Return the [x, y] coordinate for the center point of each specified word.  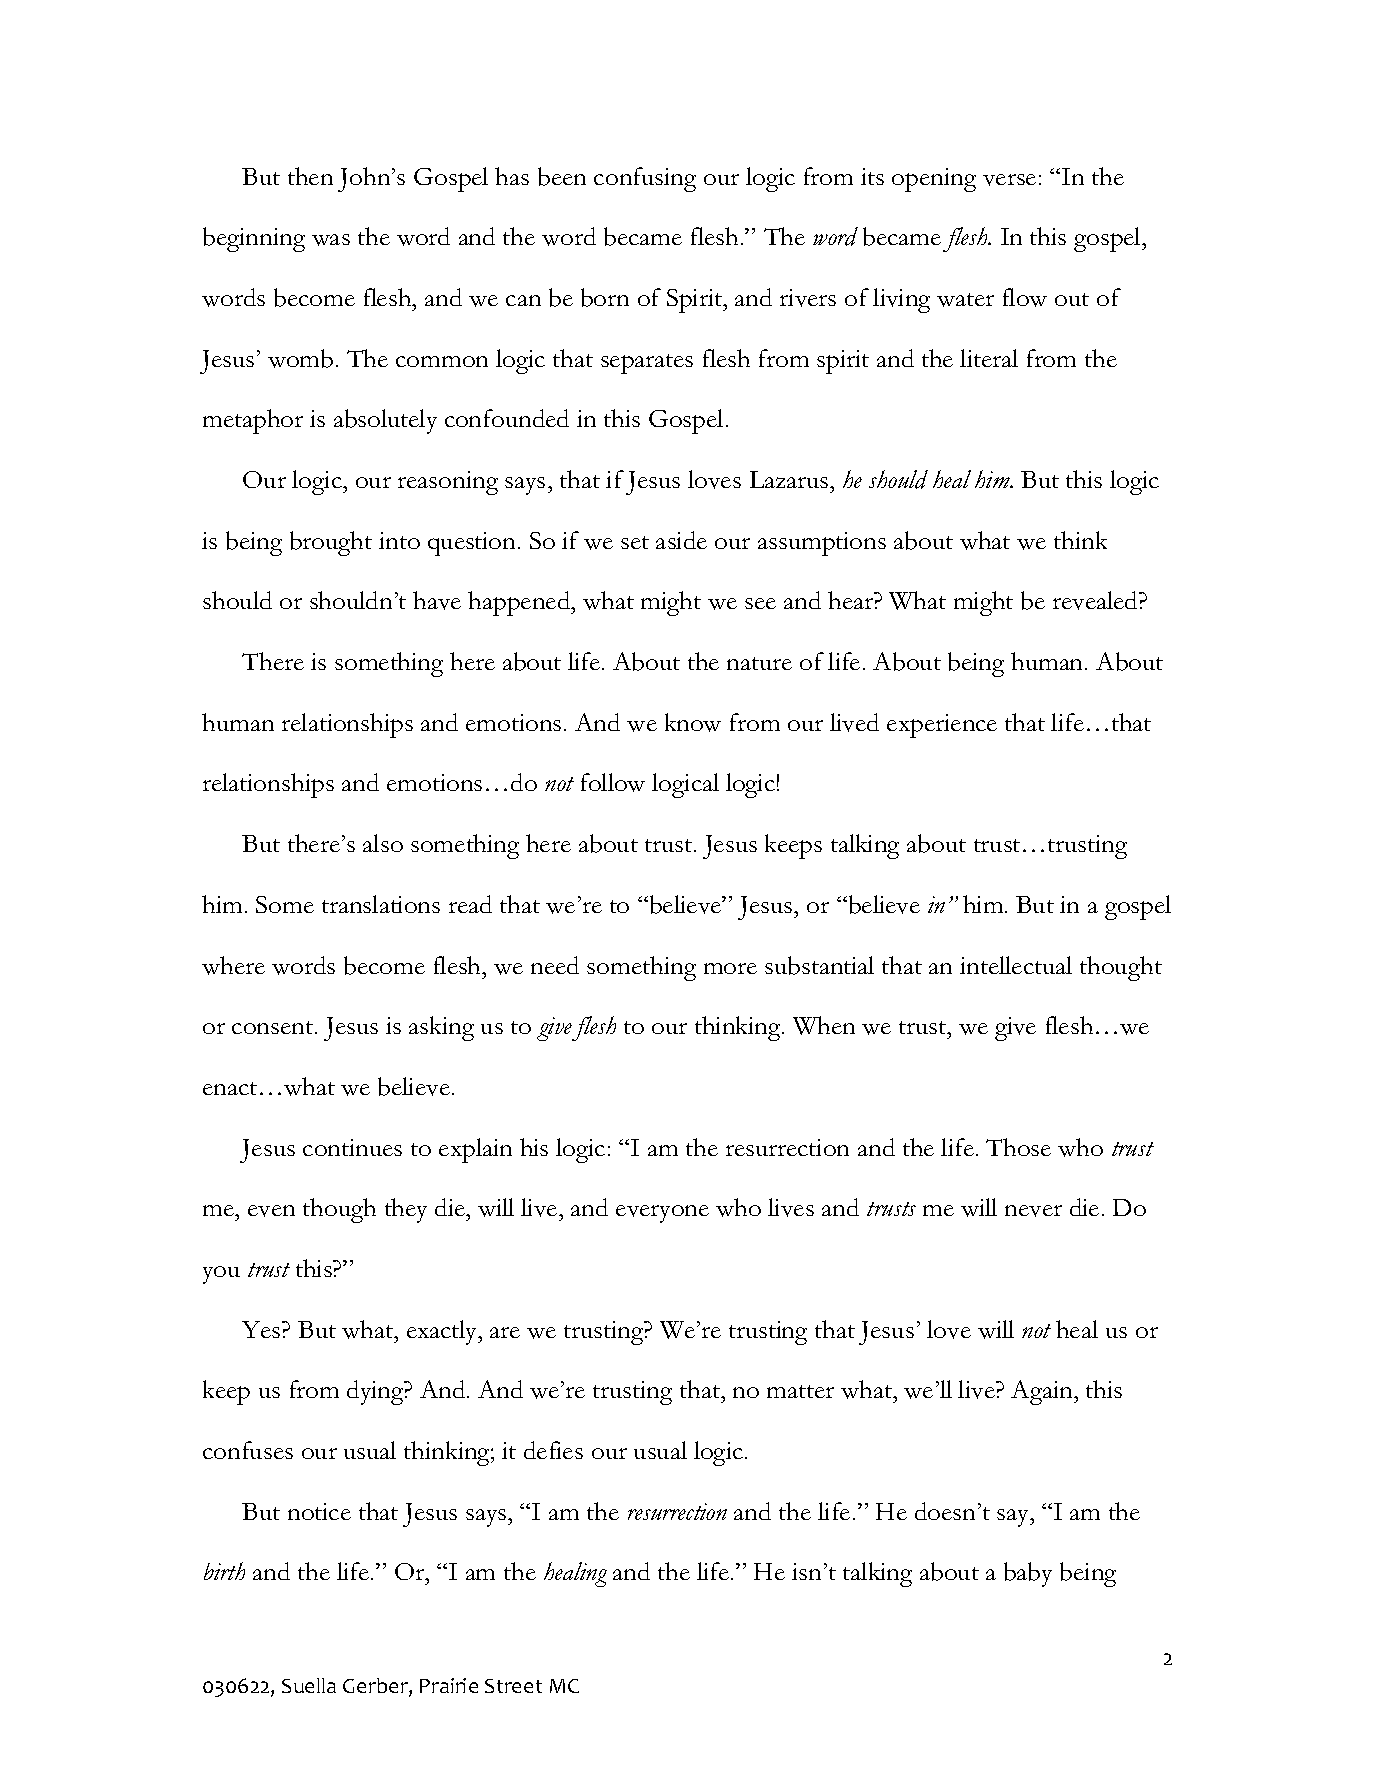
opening [934, 180]
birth [224, 1571]
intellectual [1016, 965]
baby [1028, 1574]
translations [381, 904]
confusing [645, 179]
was [331, 240]
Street [513, 1686]
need [555, 965]
